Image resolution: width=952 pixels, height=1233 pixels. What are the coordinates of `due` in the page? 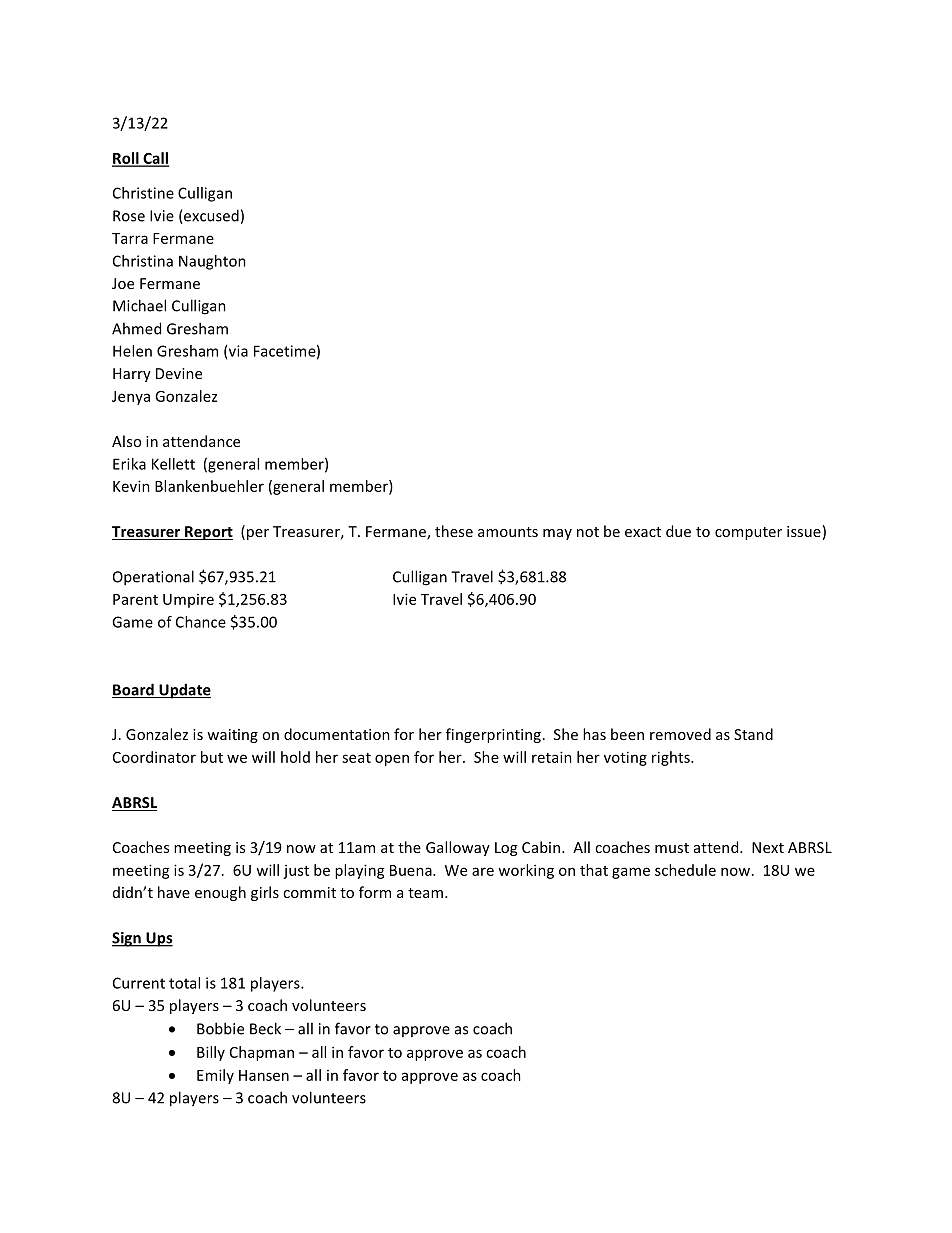 It's located at (678, 531).
